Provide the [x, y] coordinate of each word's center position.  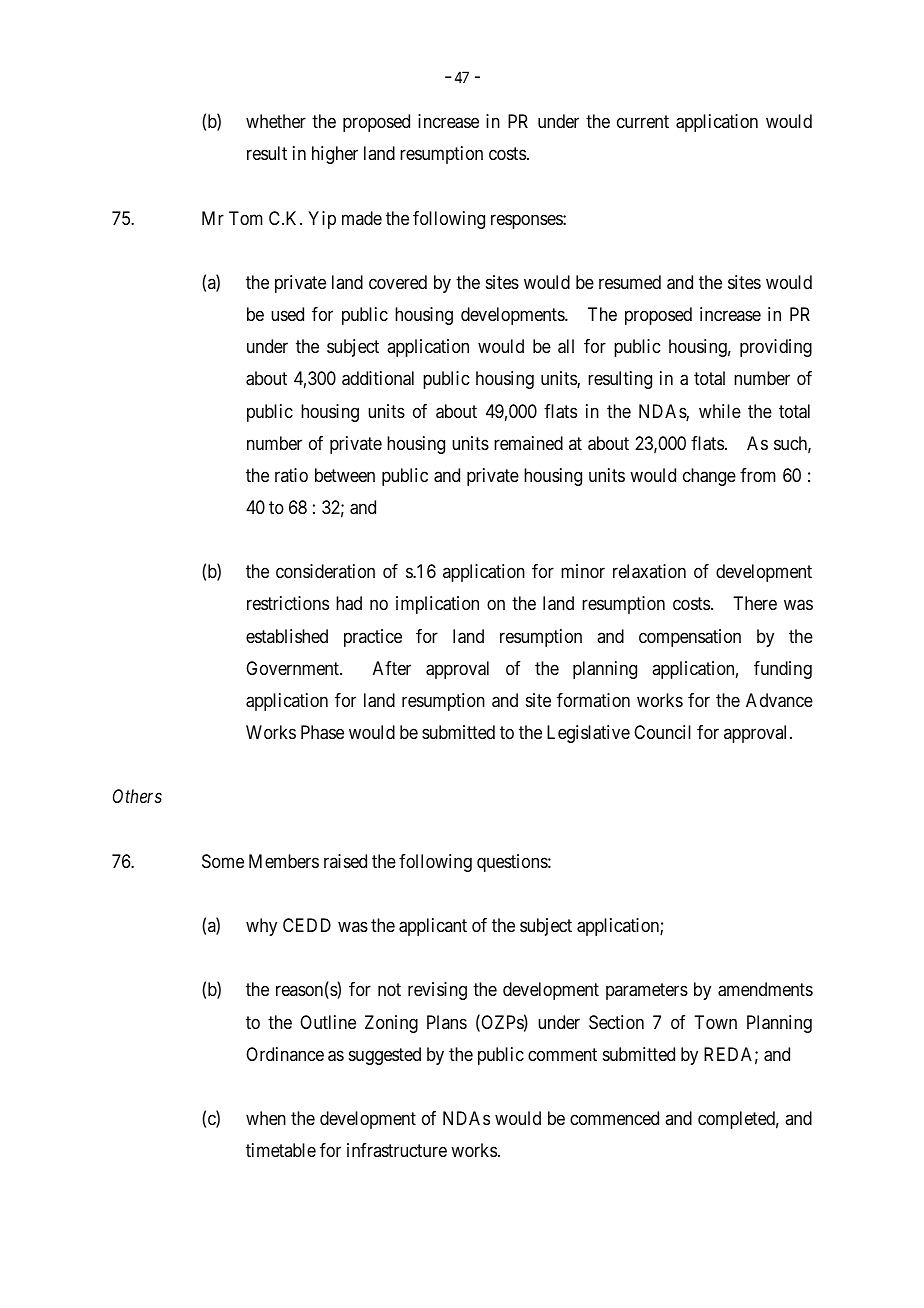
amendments [765, 989]
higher [335, 155]
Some [223, 861]
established [287, 636]
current [643, 122]
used [287, 314]
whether [276, 121]
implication [437, 605]
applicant [433, 927]
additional [378, 378]
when [266, 1118]
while [720, 411]
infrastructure [397, 1150]
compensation [690, 638]
